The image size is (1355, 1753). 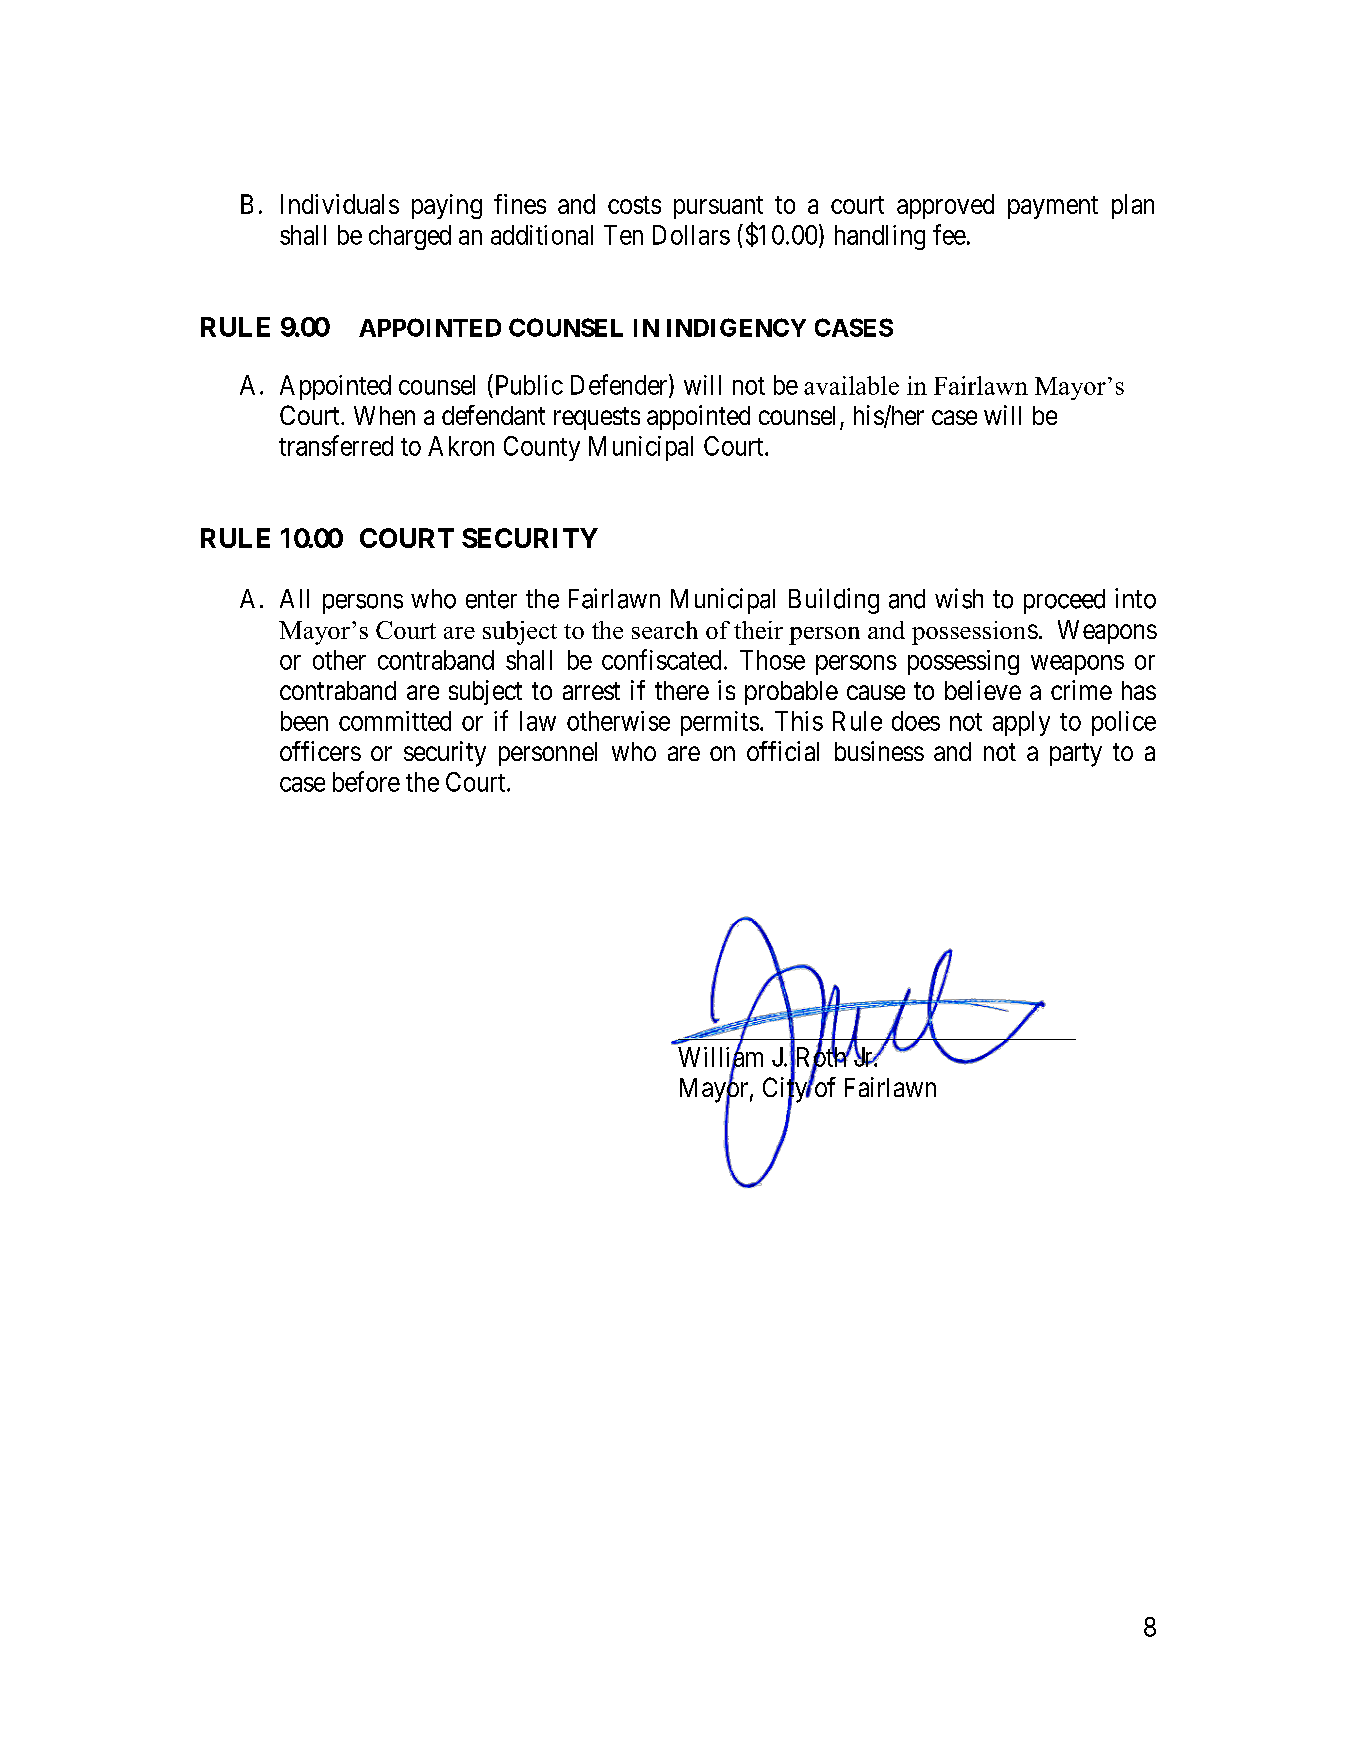 What do you see at coordinates (542, 448) in the screenshot?
I see `County` at bounding box center [542, 448].
